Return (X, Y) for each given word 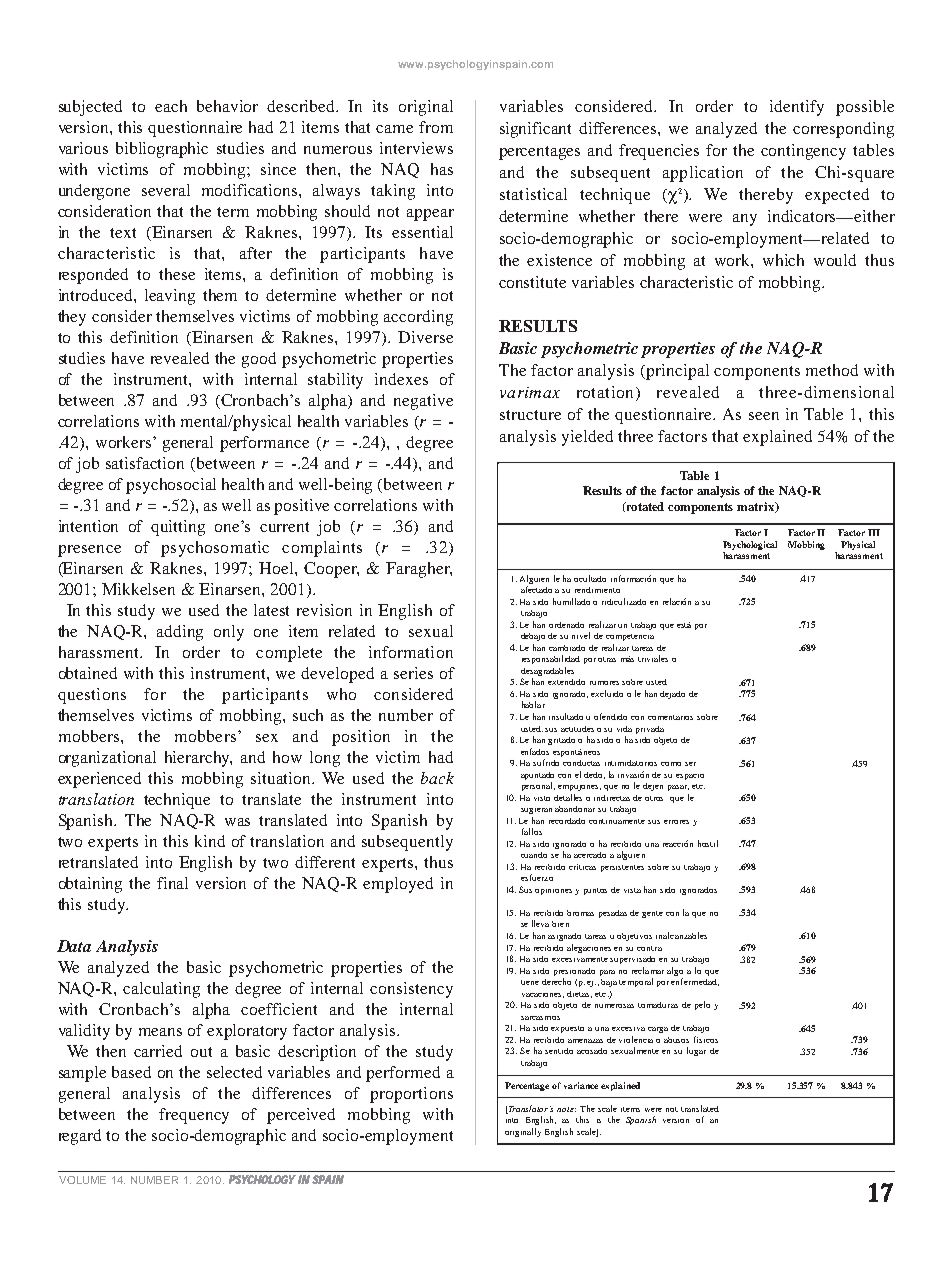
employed (398, 885)
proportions (411, 1095)
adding (180, 633)
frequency (194, 1116)
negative (423, 402)
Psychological (750, 545)
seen (764, 416)
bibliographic (162, 150)
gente (652, 914)
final (172, 883)
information (411, 652)
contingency (803, 152)
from (436, 127)
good (259, 360)
